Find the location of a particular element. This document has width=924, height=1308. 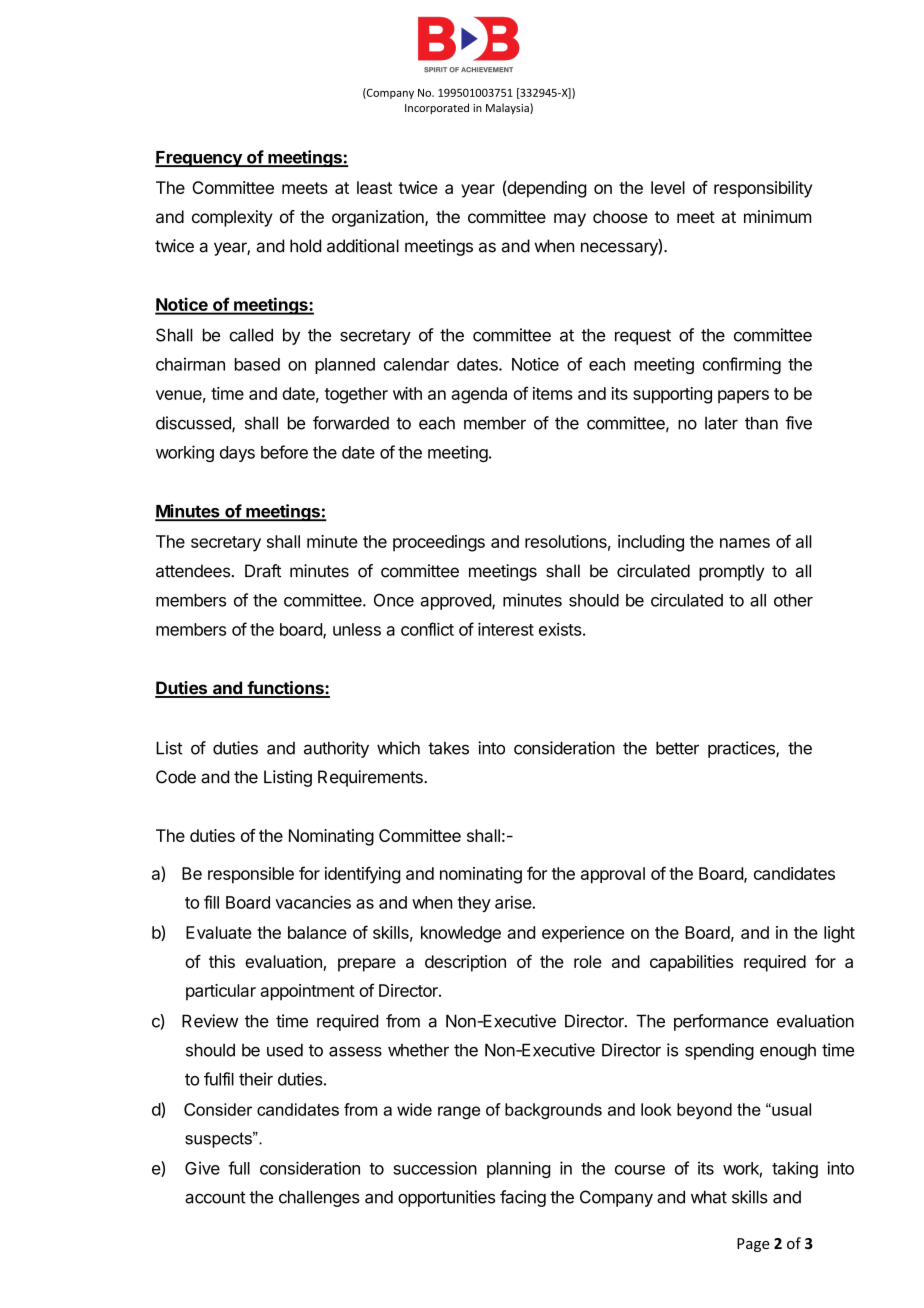

facing is located at coordinates (523, 1198).
